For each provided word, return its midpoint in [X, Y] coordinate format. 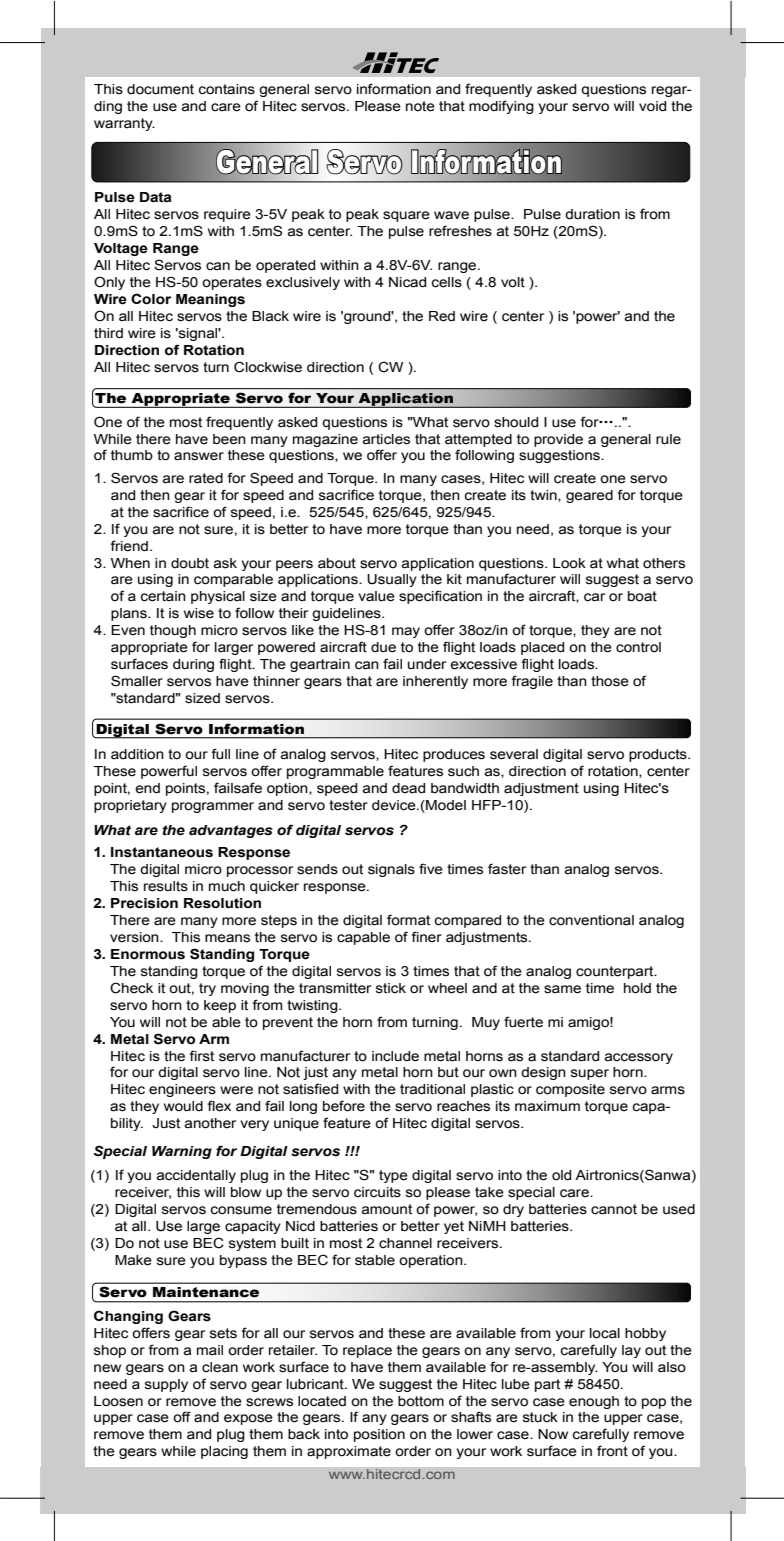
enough [594, 1402]
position [379, 1435]
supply [166, 1385]
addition [137, 754]
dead [408, 788]
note [420, 106]
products [659, 755]
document [160, 89]
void [652, 106]
